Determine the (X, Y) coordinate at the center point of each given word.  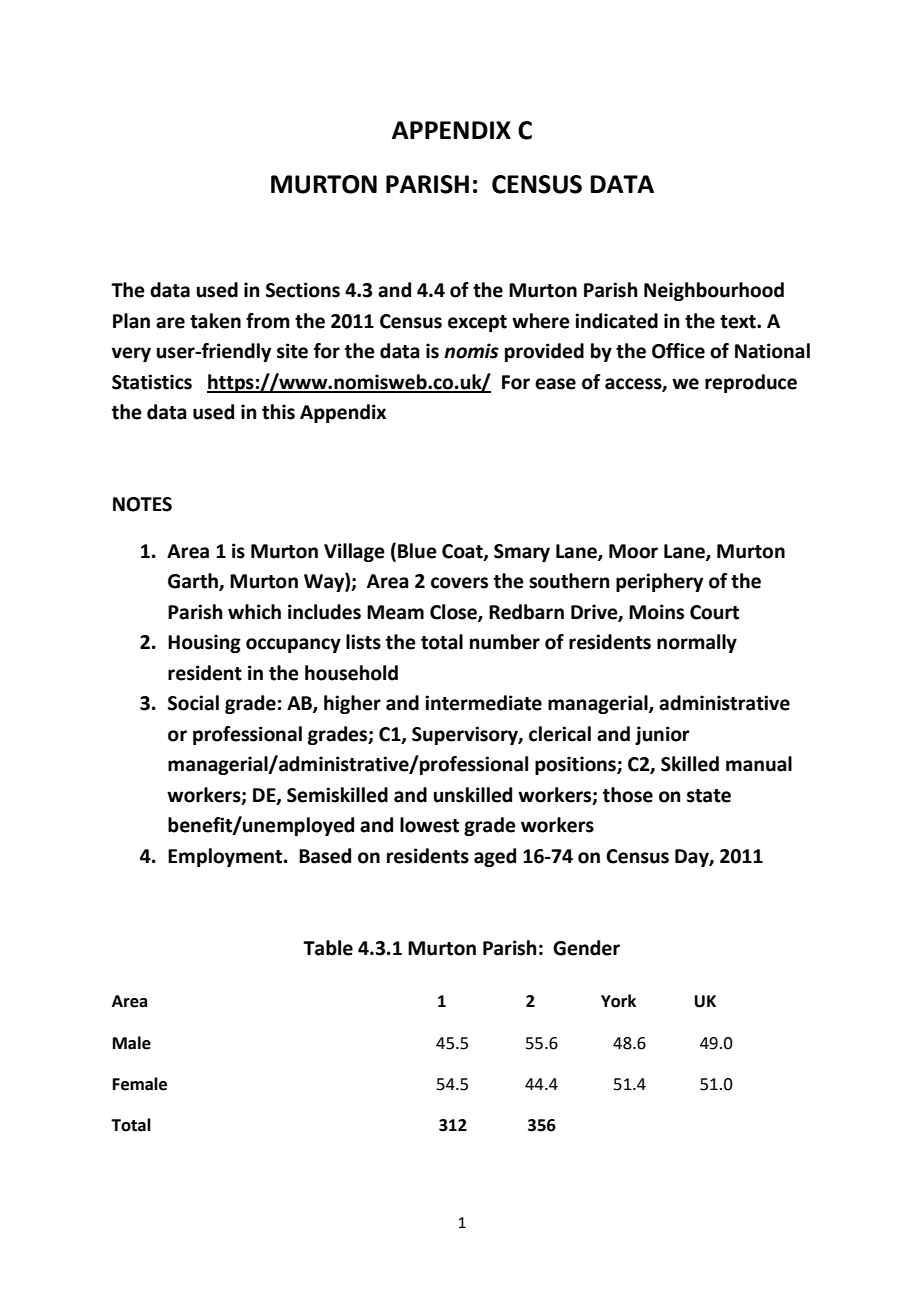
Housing (204, 643)
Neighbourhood (714, 291)
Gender (586, 948)
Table (328, 948)
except (477, 323)
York (618, 1001)
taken (215, 321)
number (505, 642)
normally (697, 643)
